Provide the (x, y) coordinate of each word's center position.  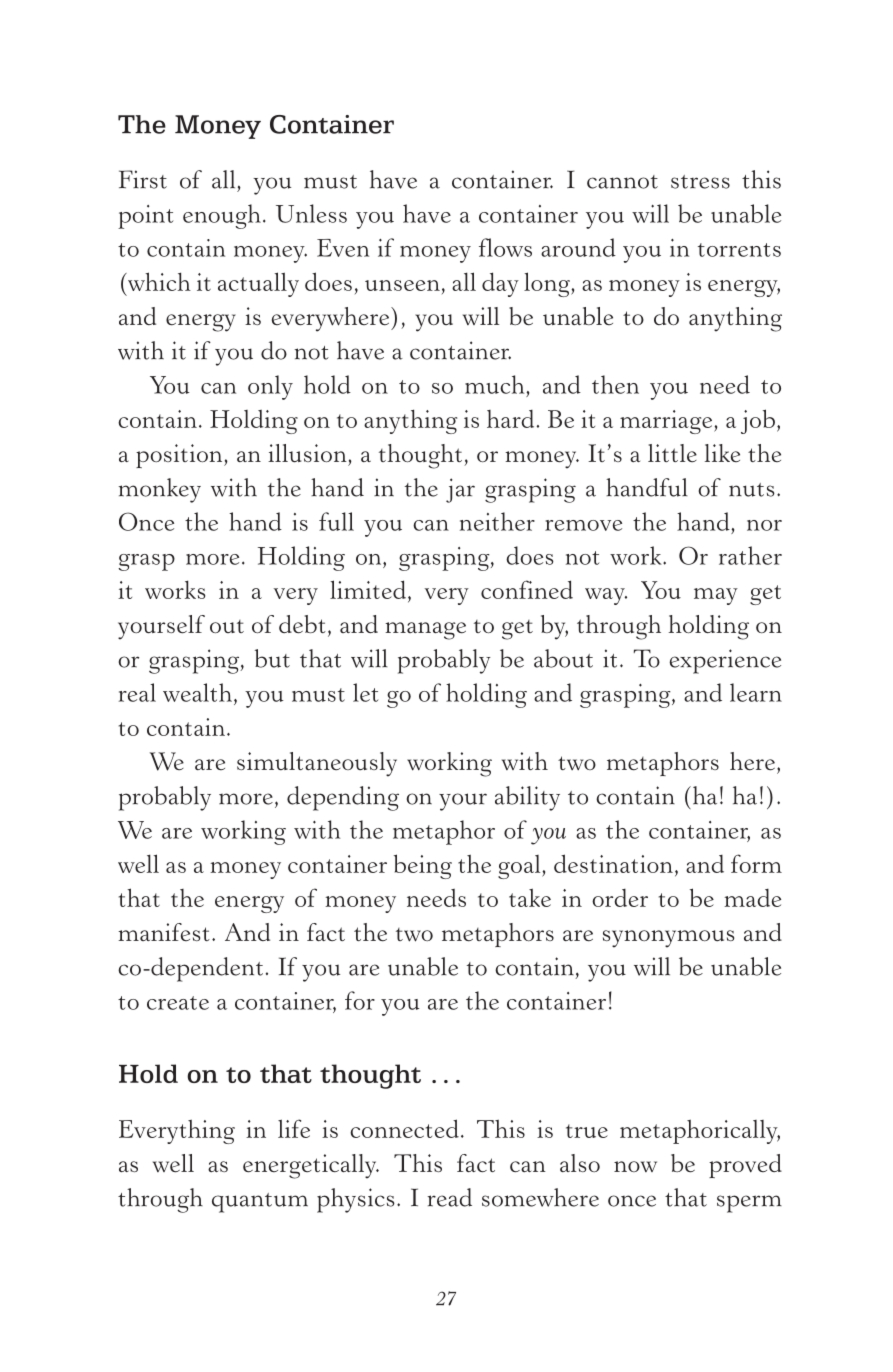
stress (700, 182)
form (756, 863)
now (635, 1166)
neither (497, 521)
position (180, 456)
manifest (164, 932)
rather (750, 555)
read (449, 1197)
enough (222, 216)
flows (505, 247)
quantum (260, 1203)
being (423, 866)
